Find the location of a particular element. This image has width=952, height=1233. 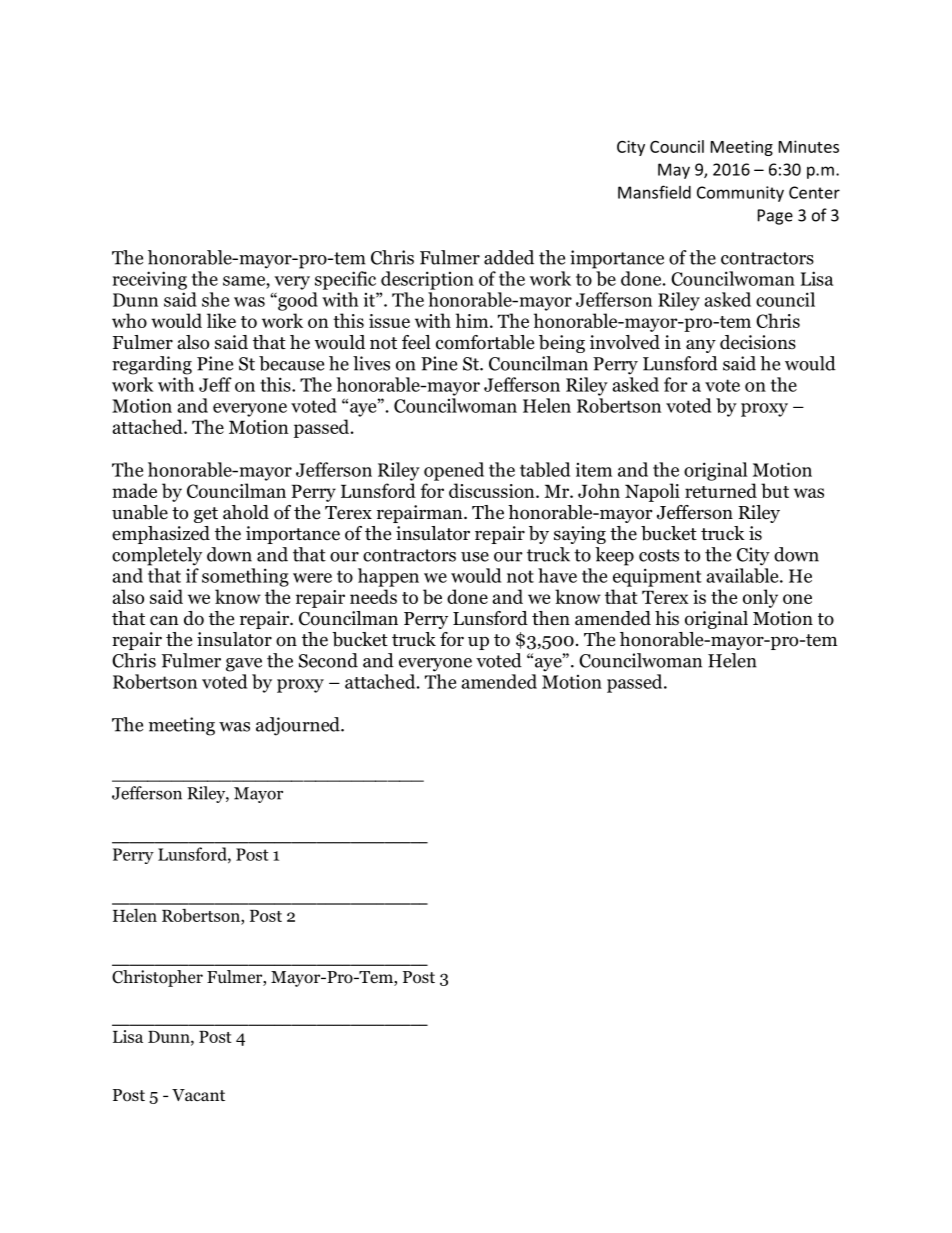

Vacant is located at coordinates (198, 1095).
